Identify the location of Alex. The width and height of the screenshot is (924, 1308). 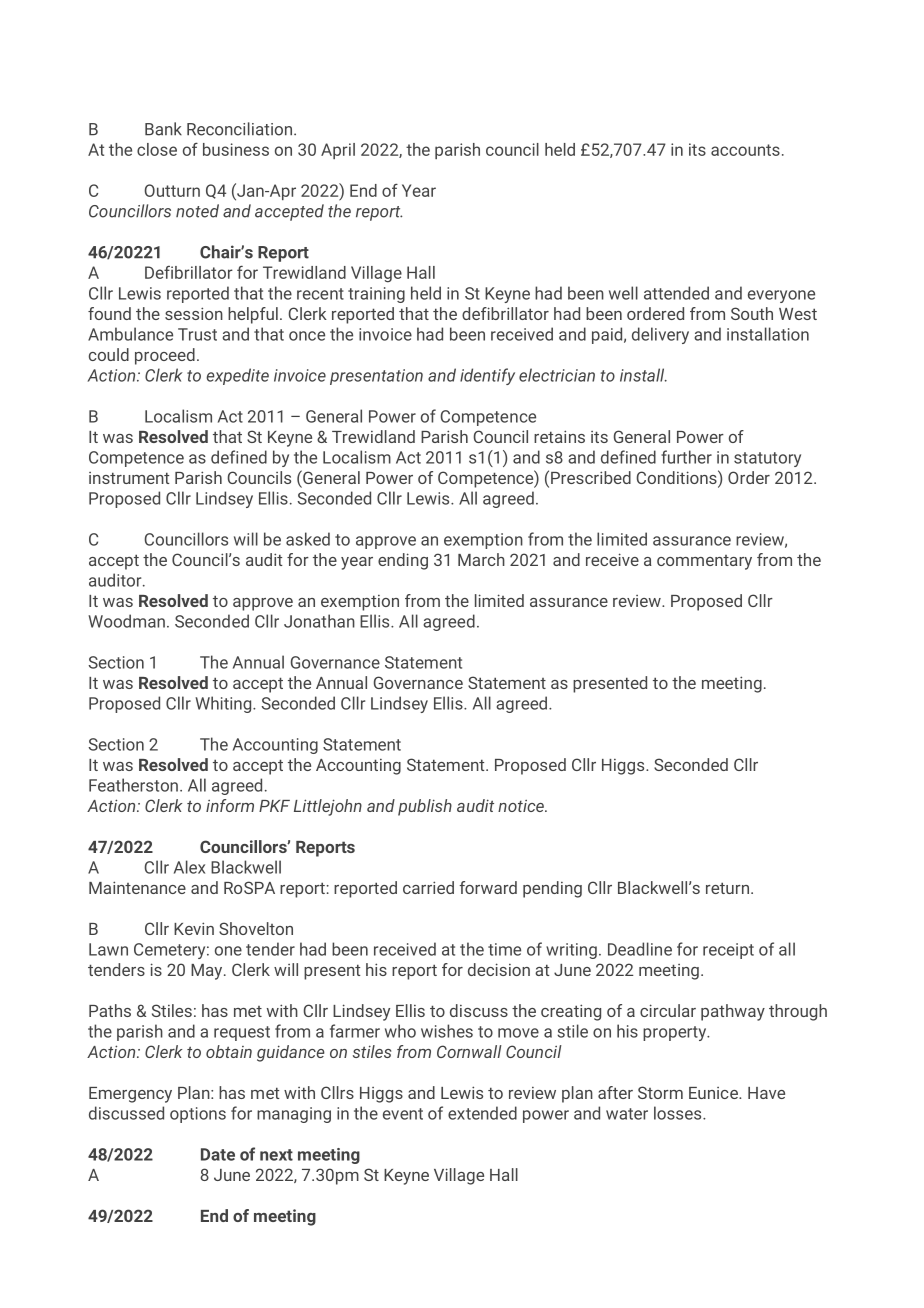
(189, 867).
